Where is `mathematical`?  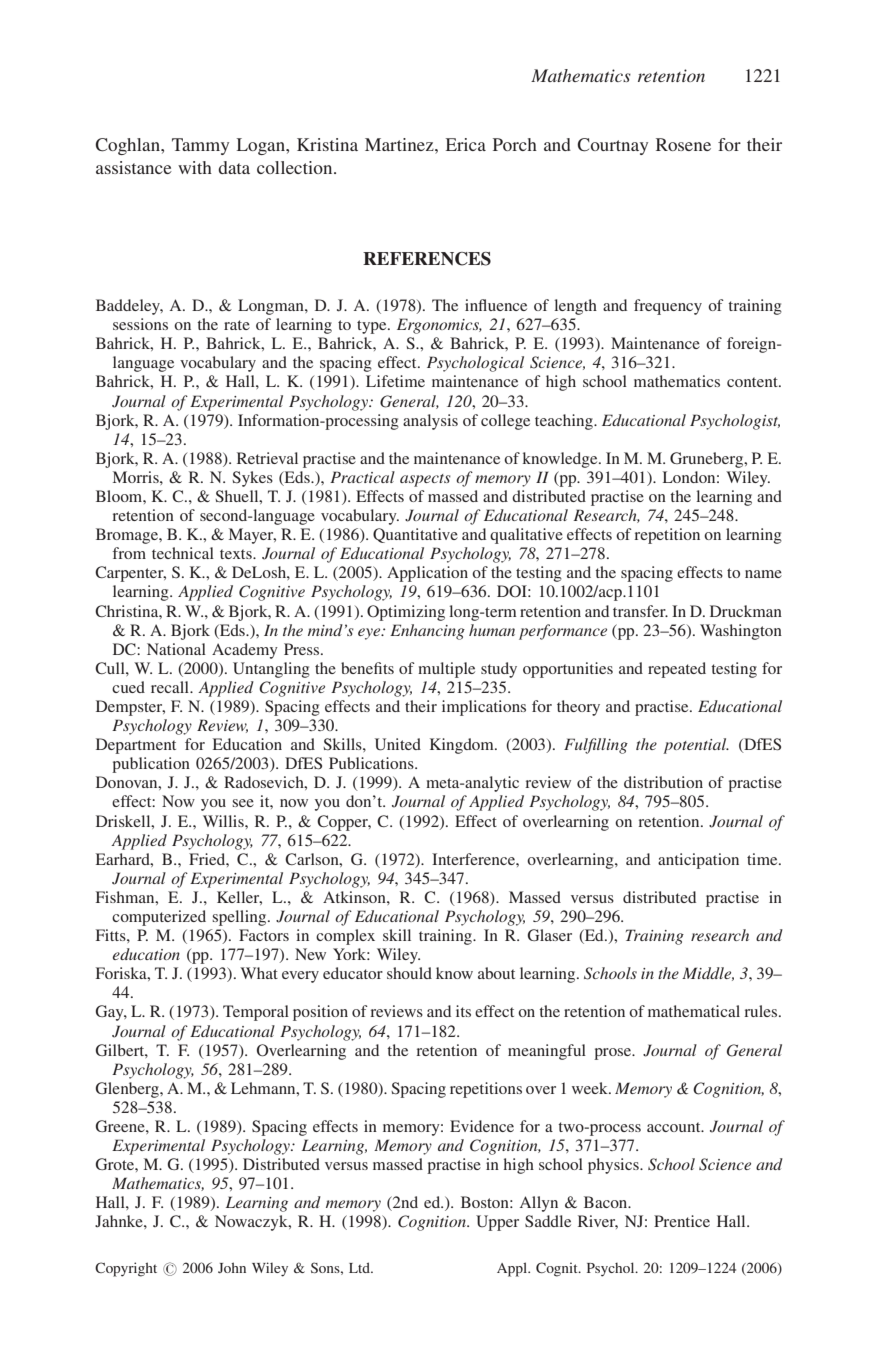 mathematical is located at coordinates (694, 1011).
